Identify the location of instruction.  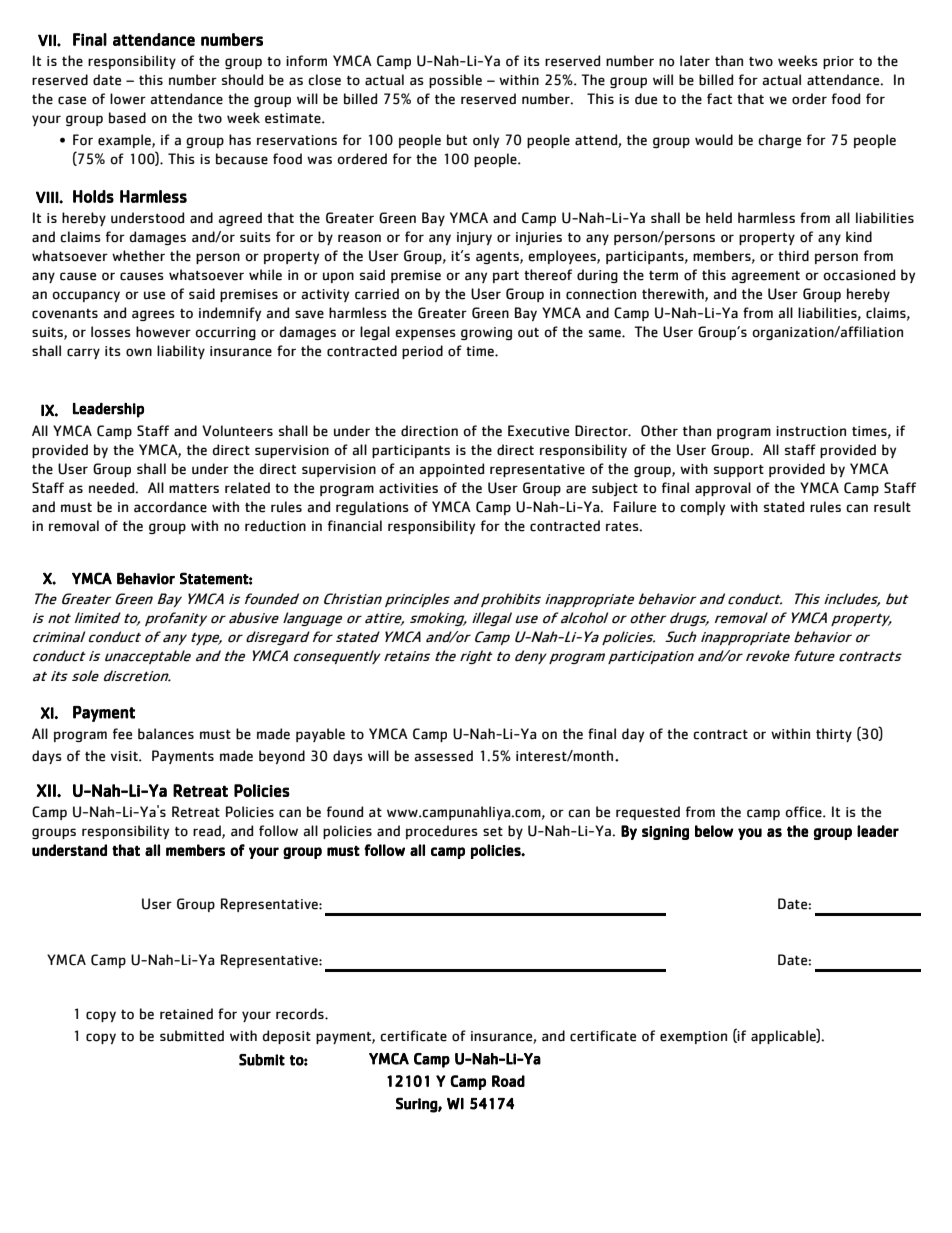
(811, 431).
